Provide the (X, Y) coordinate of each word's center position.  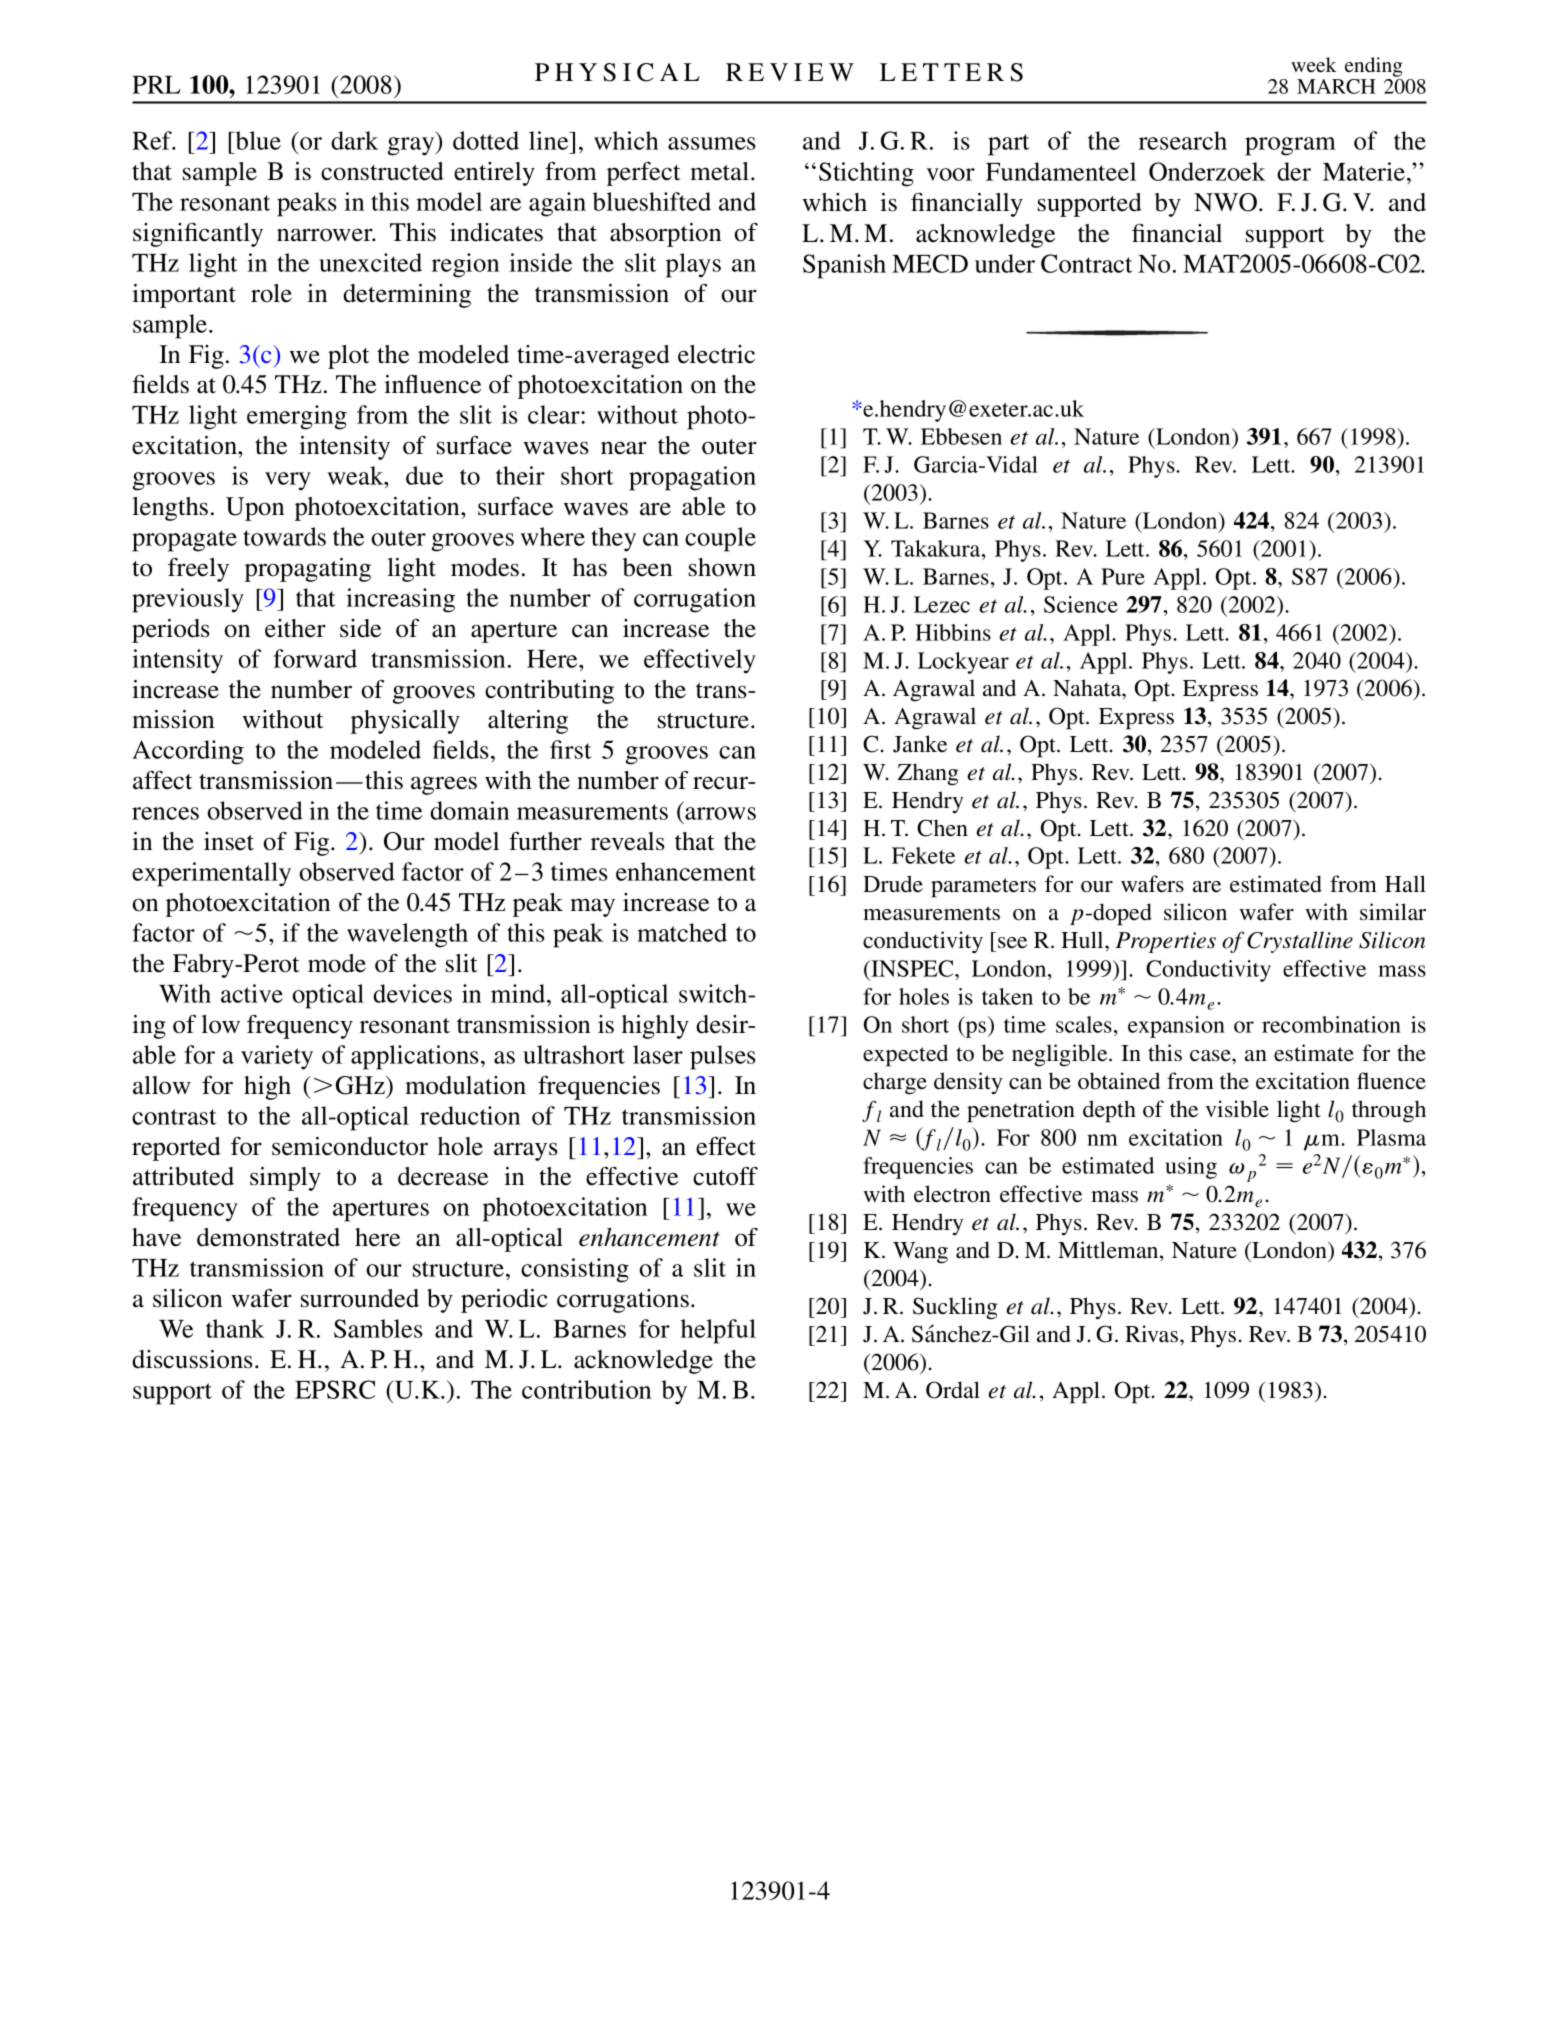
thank (235, 1328)
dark (355, 140)
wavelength (407, 935)
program (1290, 146)
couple (720, 539)
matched (682, 932)
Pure (1123, 576)
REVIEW (790, 72)
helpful (718, 1331)
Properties (1165, 942)
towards (284, 536)
